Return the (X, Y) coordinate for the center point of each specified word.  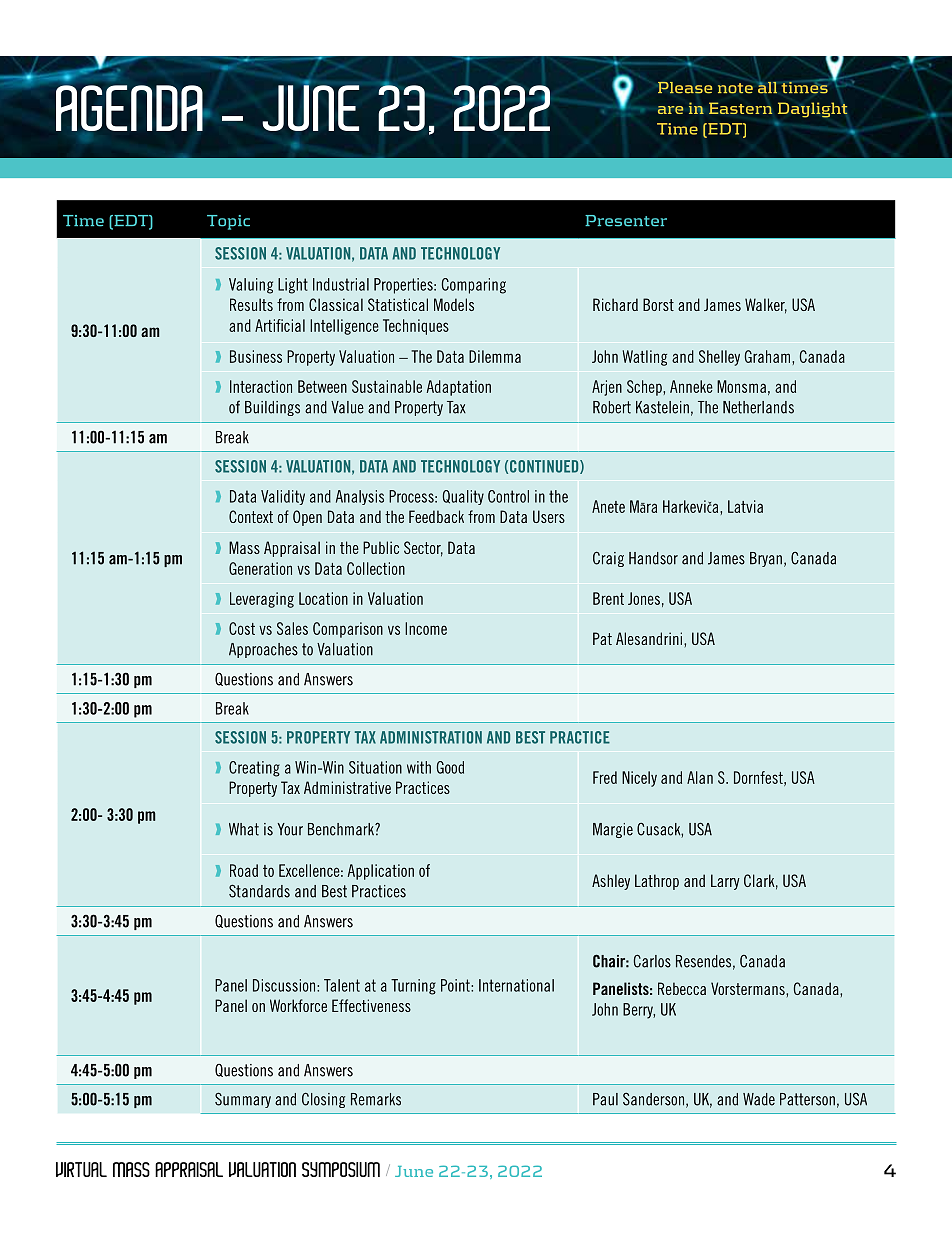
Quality (463, 497)
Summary (243, 1100)
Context (251, 516)
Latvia (745, 506)
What (244, 829)
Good (450, 767)
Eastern (741, 108)
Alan (700, 777)
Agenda (130, 108)
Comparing (474, 286)
